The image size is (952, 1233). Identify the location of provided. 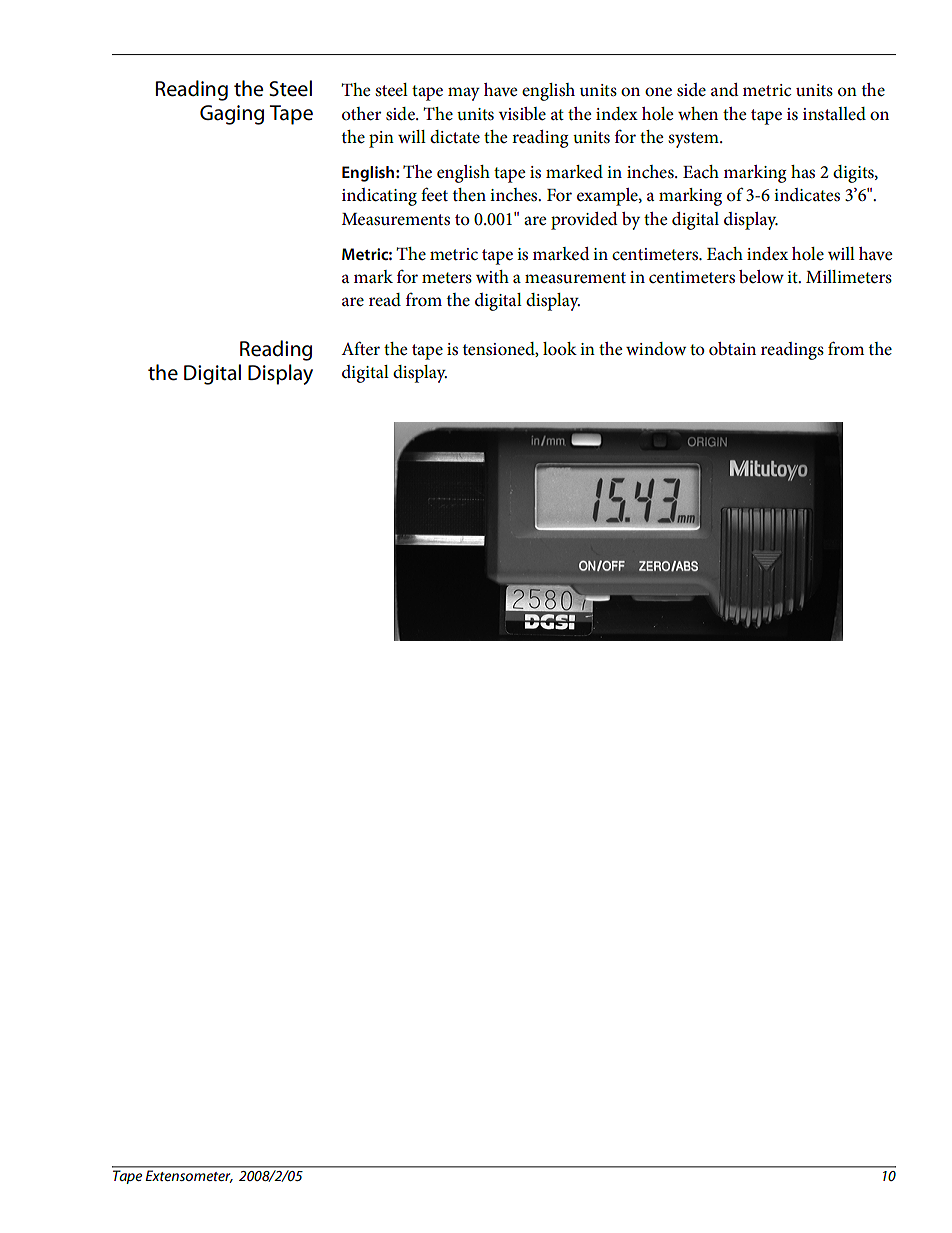
(584, 221).
